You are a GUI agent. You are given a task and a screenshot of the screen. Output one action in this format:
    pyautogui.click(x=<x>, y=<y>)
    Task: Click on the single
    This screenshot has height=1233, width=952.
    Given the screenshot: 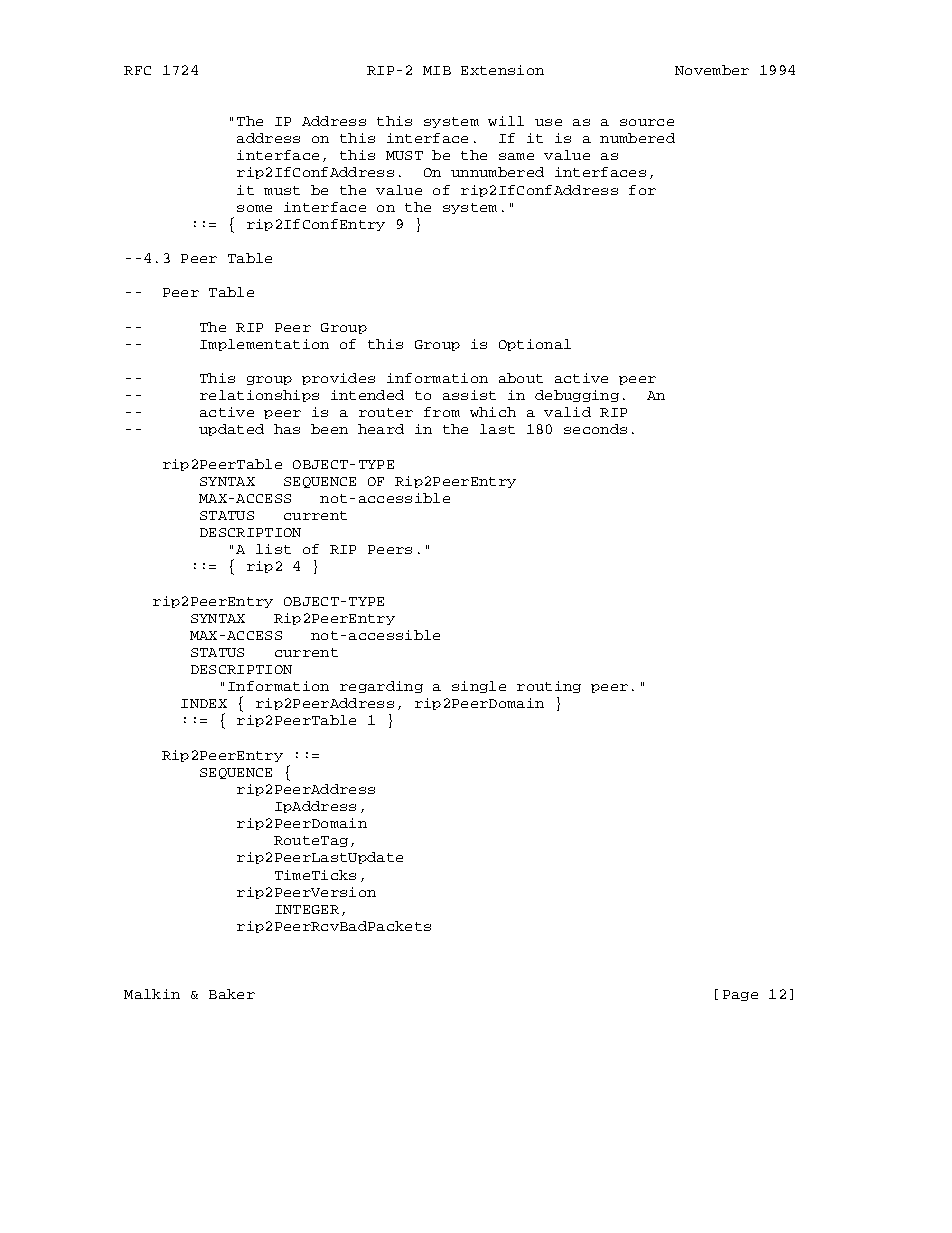 What is the action you would take?
    pyautogui.click(x=479, y=687)
